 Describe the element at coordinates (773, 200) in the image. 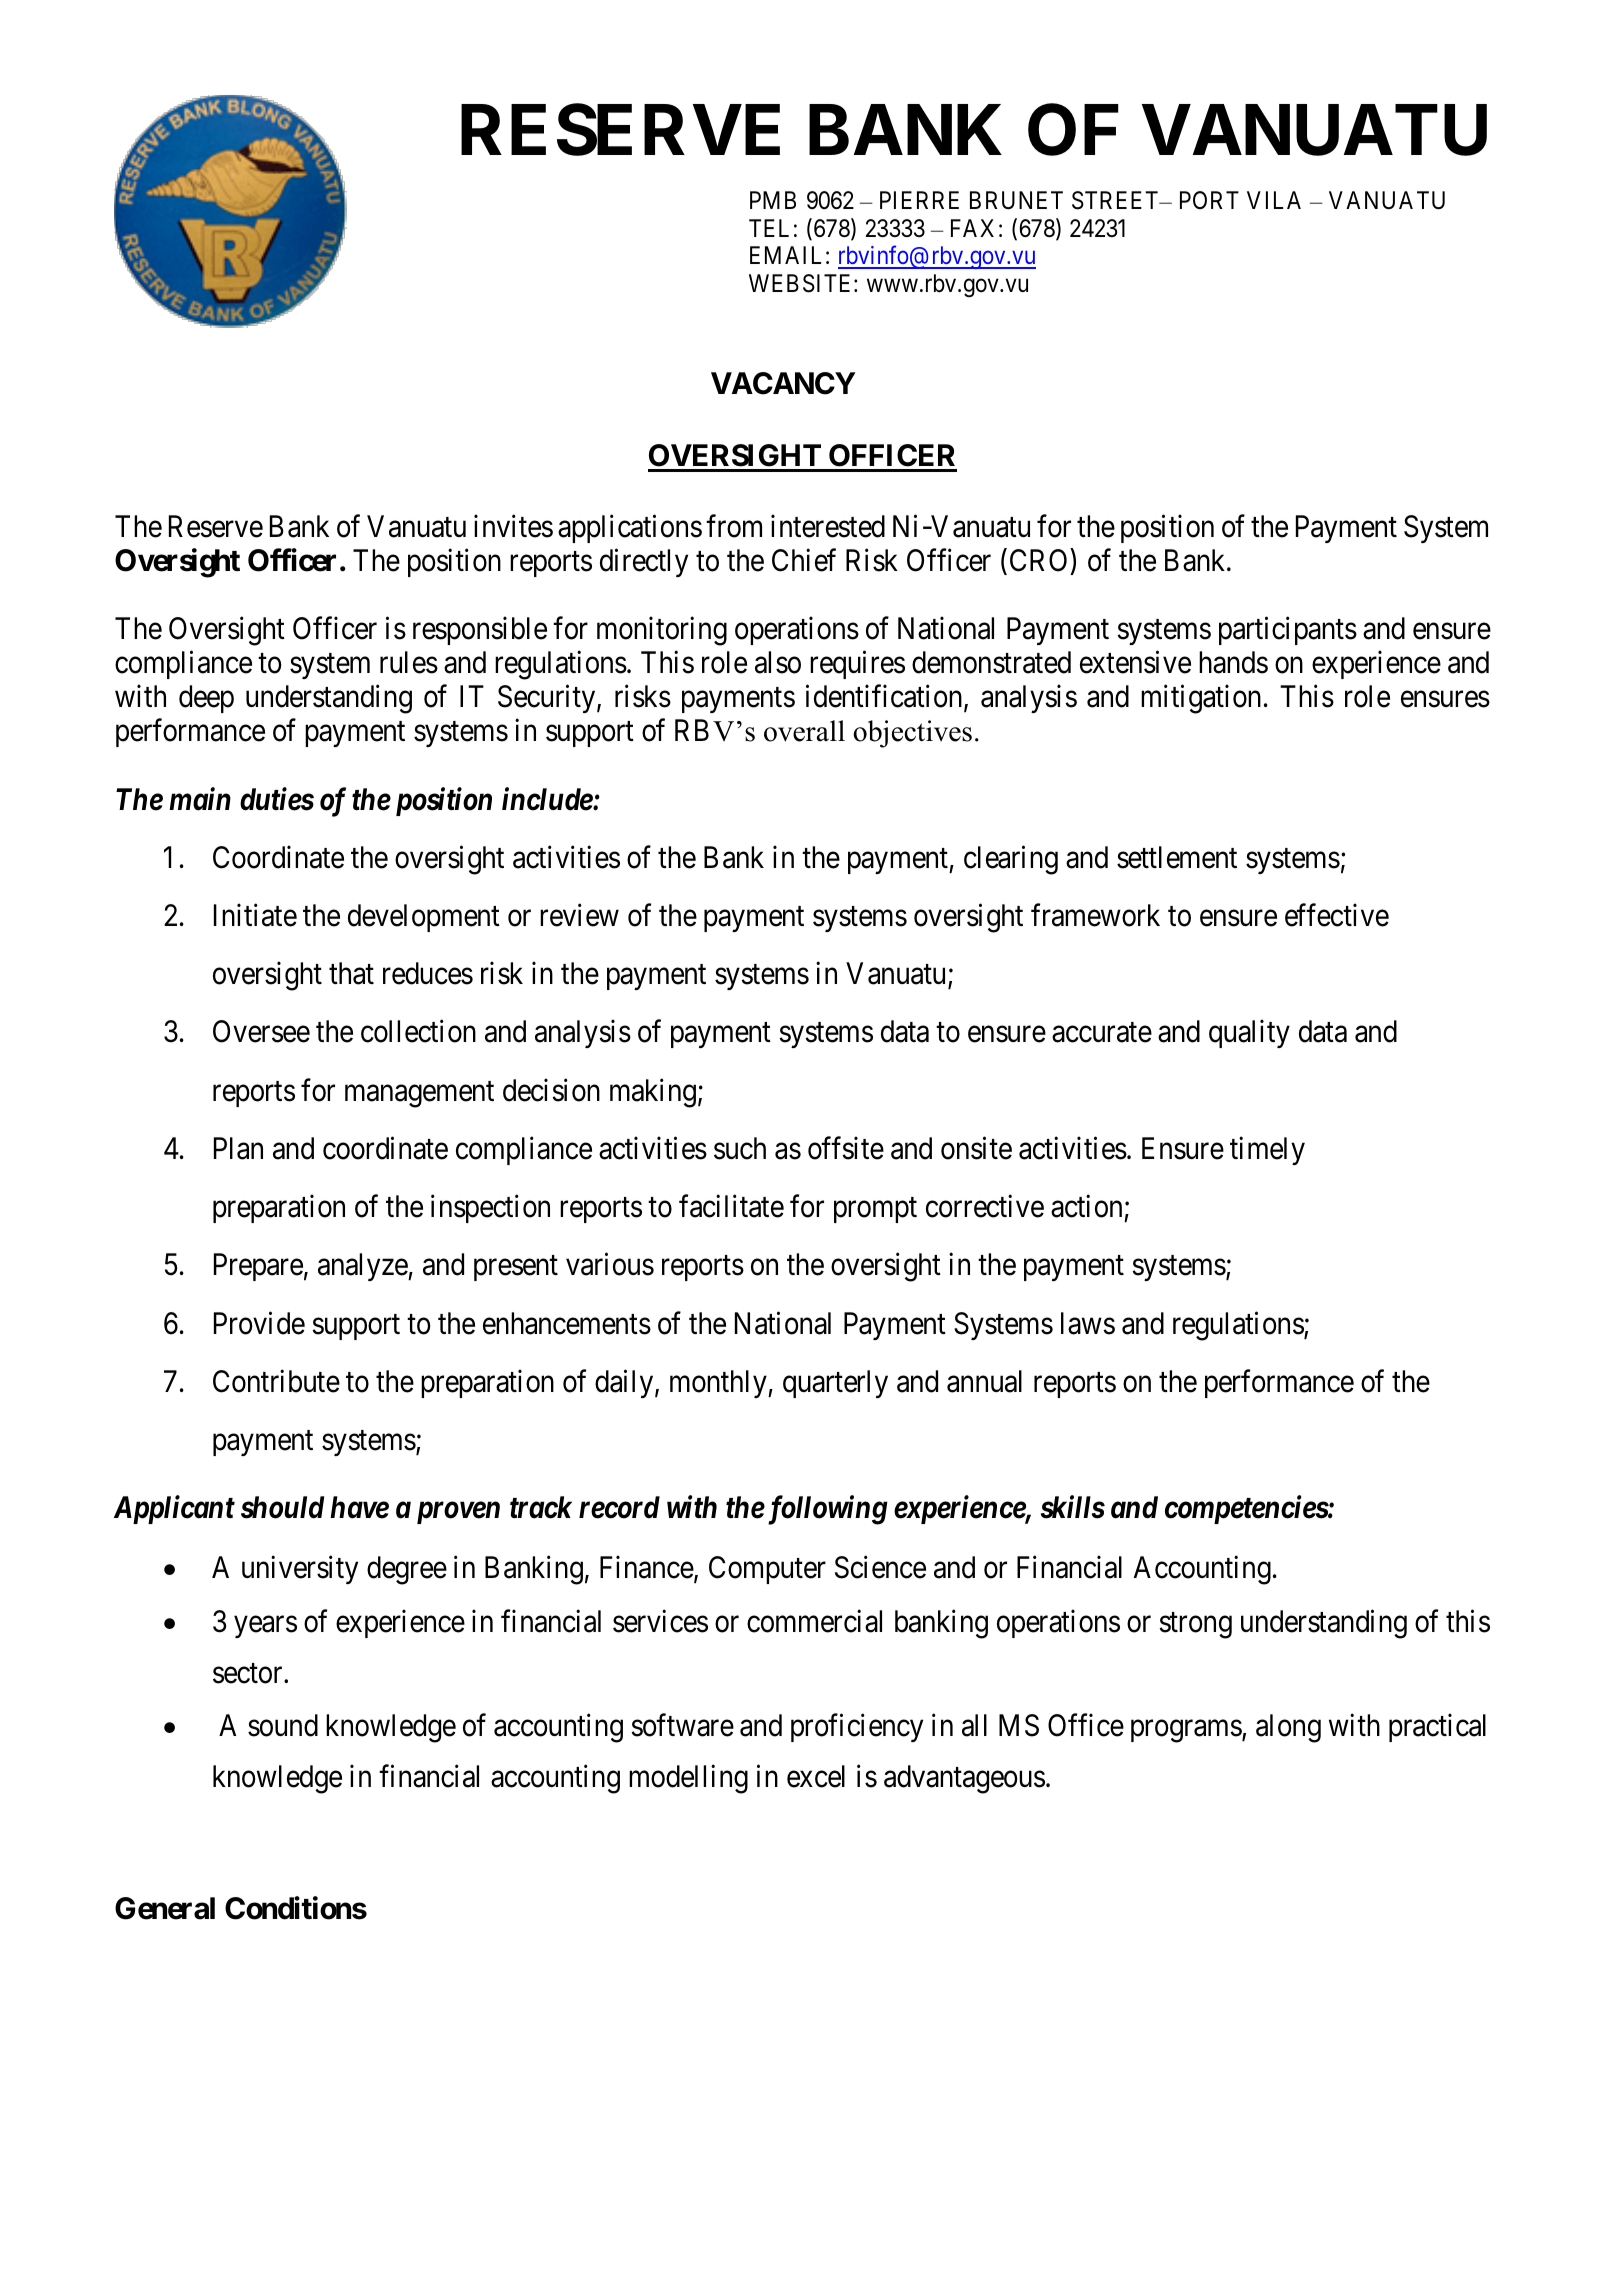

I see `PMB` at that location.
